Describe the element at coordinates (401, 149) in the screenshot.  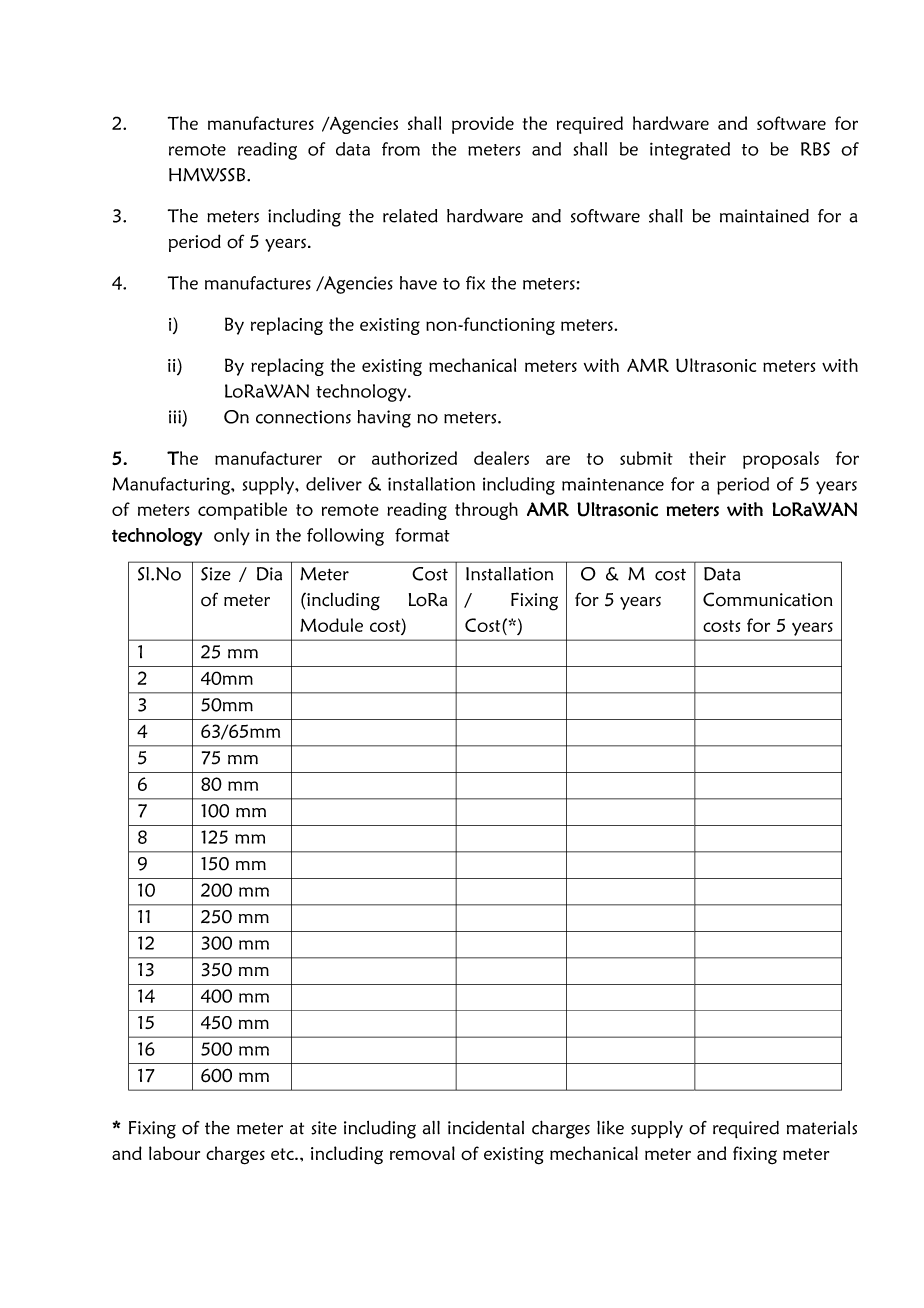
I see `from` at that location.
